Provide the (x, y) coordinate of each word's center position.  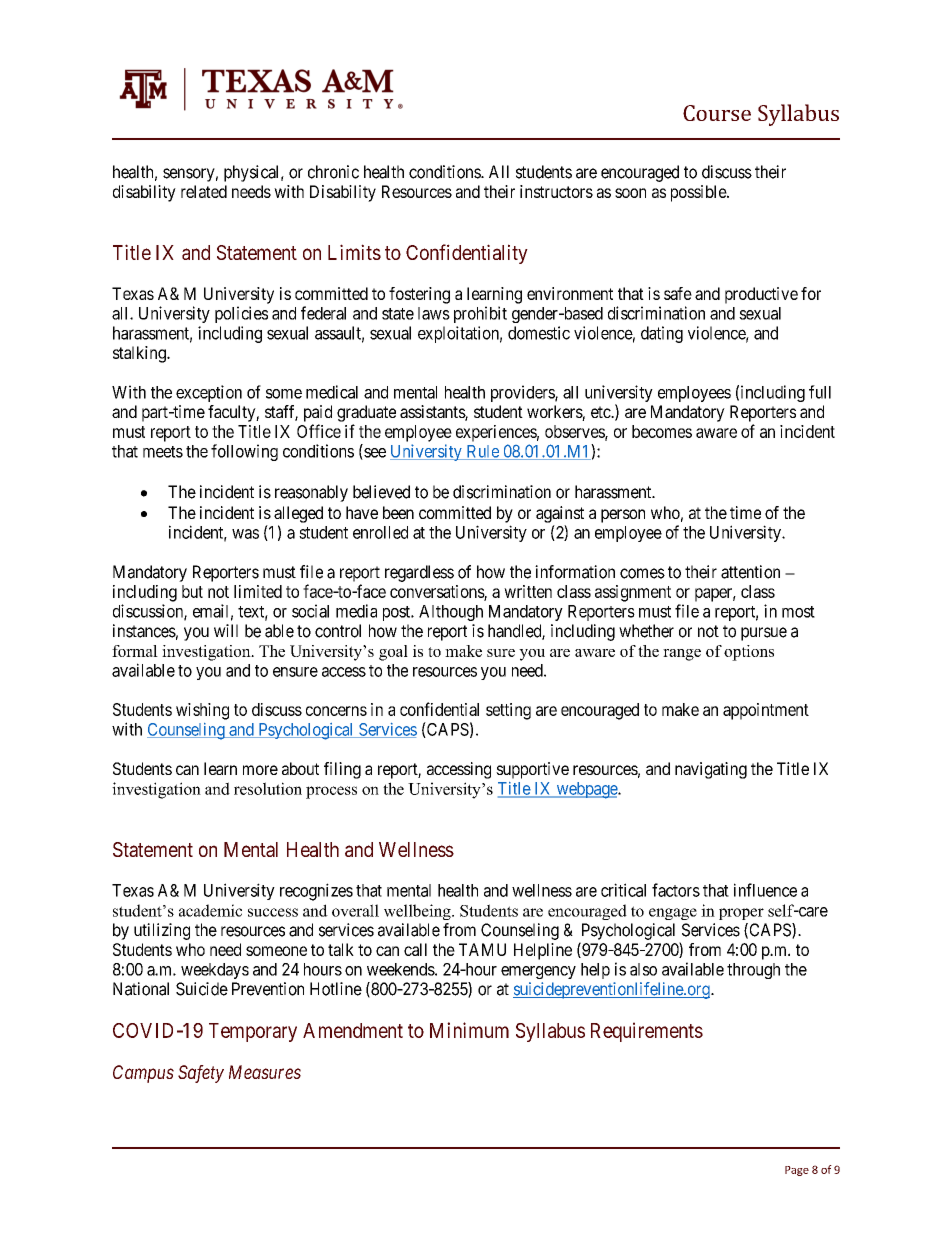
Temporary (253, 1032)
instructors (556, 191)
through (753, 971)
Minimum (469, 1030)
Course (717, 113)
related (204, 191)
